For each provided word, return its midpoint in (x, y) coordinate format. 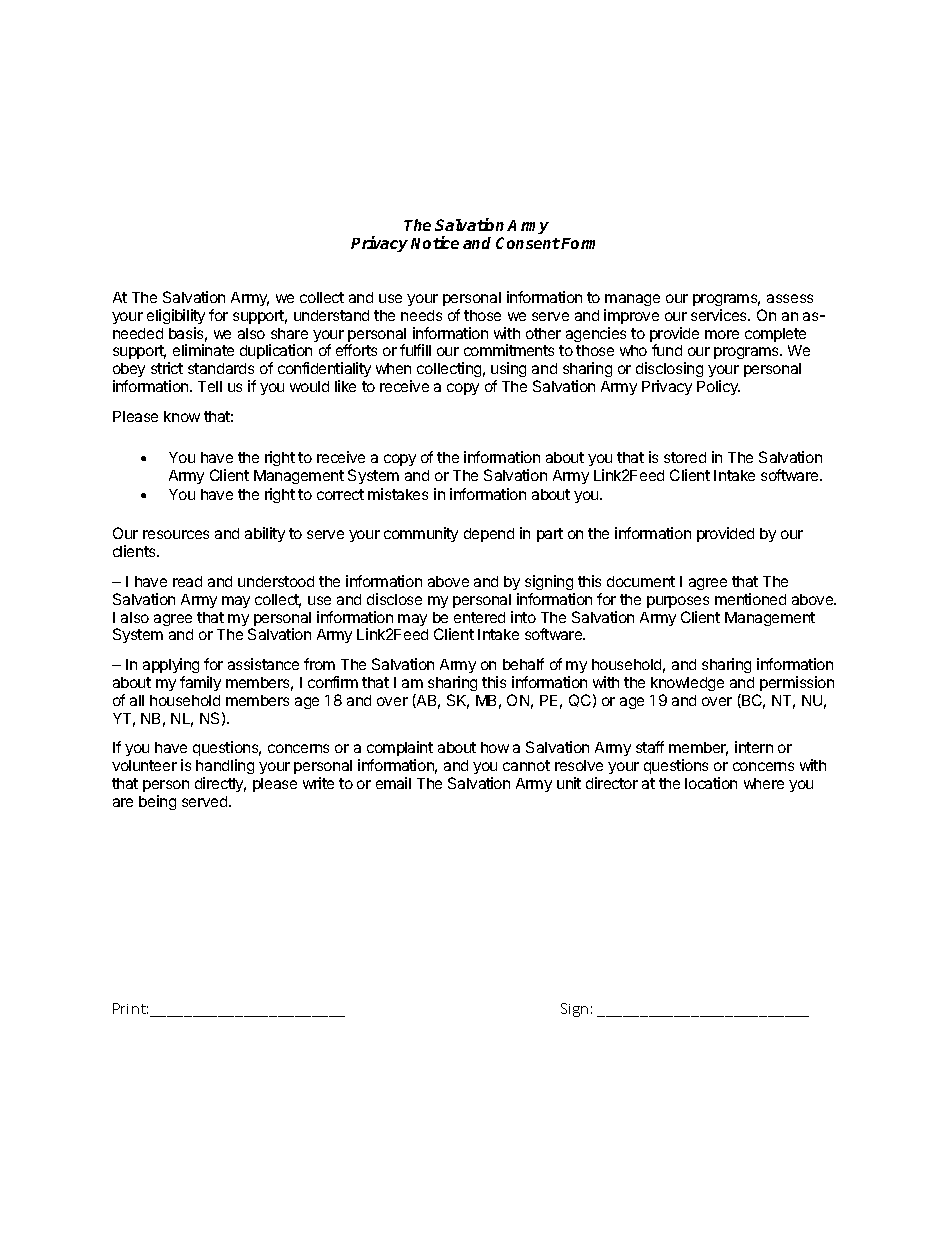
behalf (523, 664)
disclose (394, 599)
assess (790, 298)
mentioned (750, 599)
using (508, 371)
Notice (435, 242)
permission (797, 683)
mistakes (398, 494)
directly (220, 784)
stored (685, 457)
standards (221, 368)
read (187, 581)
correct (340, 494)
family (200, 683)
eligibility (176, 316)
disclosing (669, 371)
